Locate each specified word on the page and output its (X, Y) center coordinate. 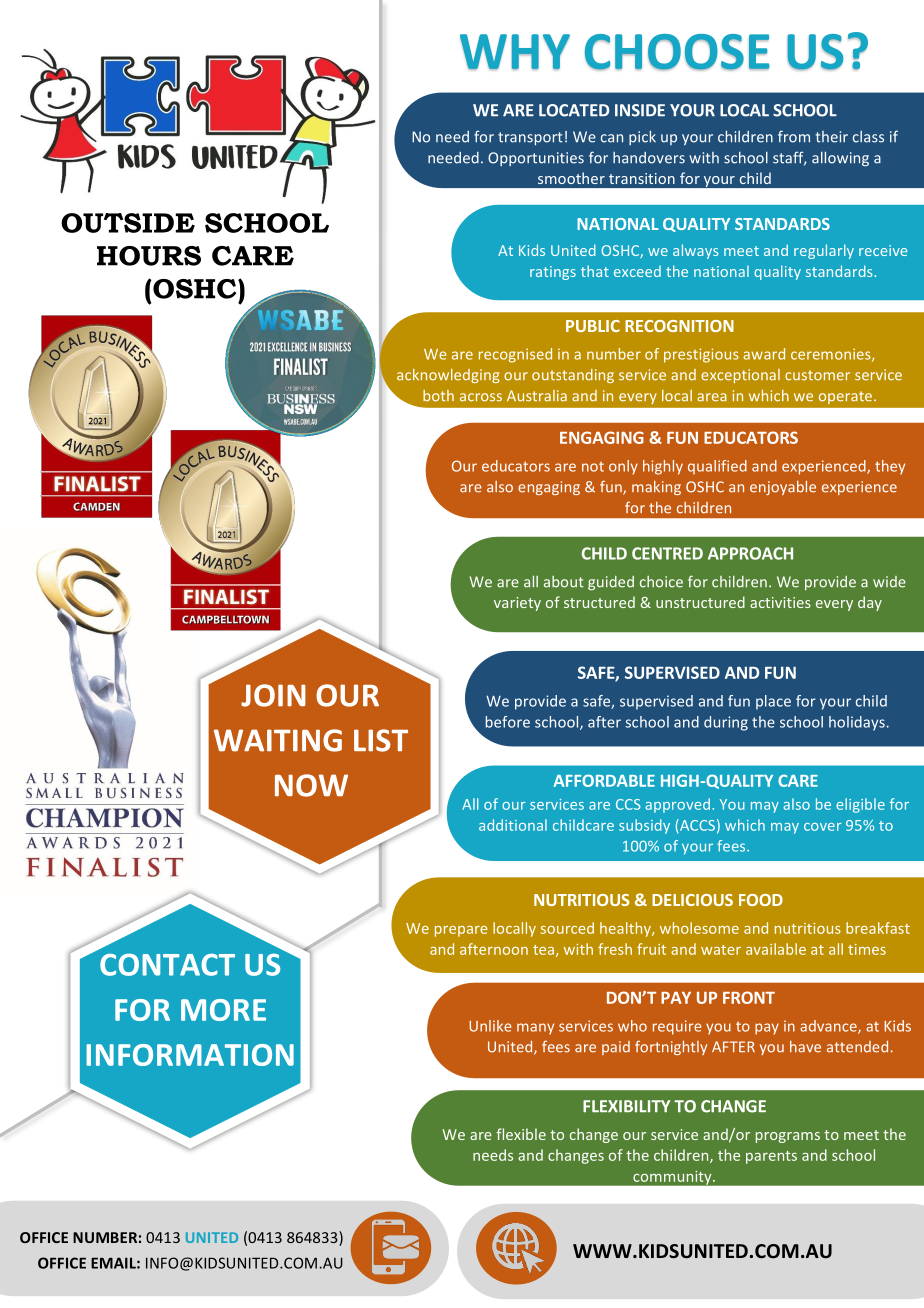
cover (822, 827)
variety (517, 604)
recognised (515, 355)
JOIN (273, 695)
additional (513, 825)
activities (780, 602)
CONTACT (167, 964)
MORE (223, 1010)
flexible (521, 1134)
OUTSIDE (128, 223)
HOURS (149, 256)
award (764, 354)
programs (788, 1137)
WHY (515, 52)
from (794, 136)
